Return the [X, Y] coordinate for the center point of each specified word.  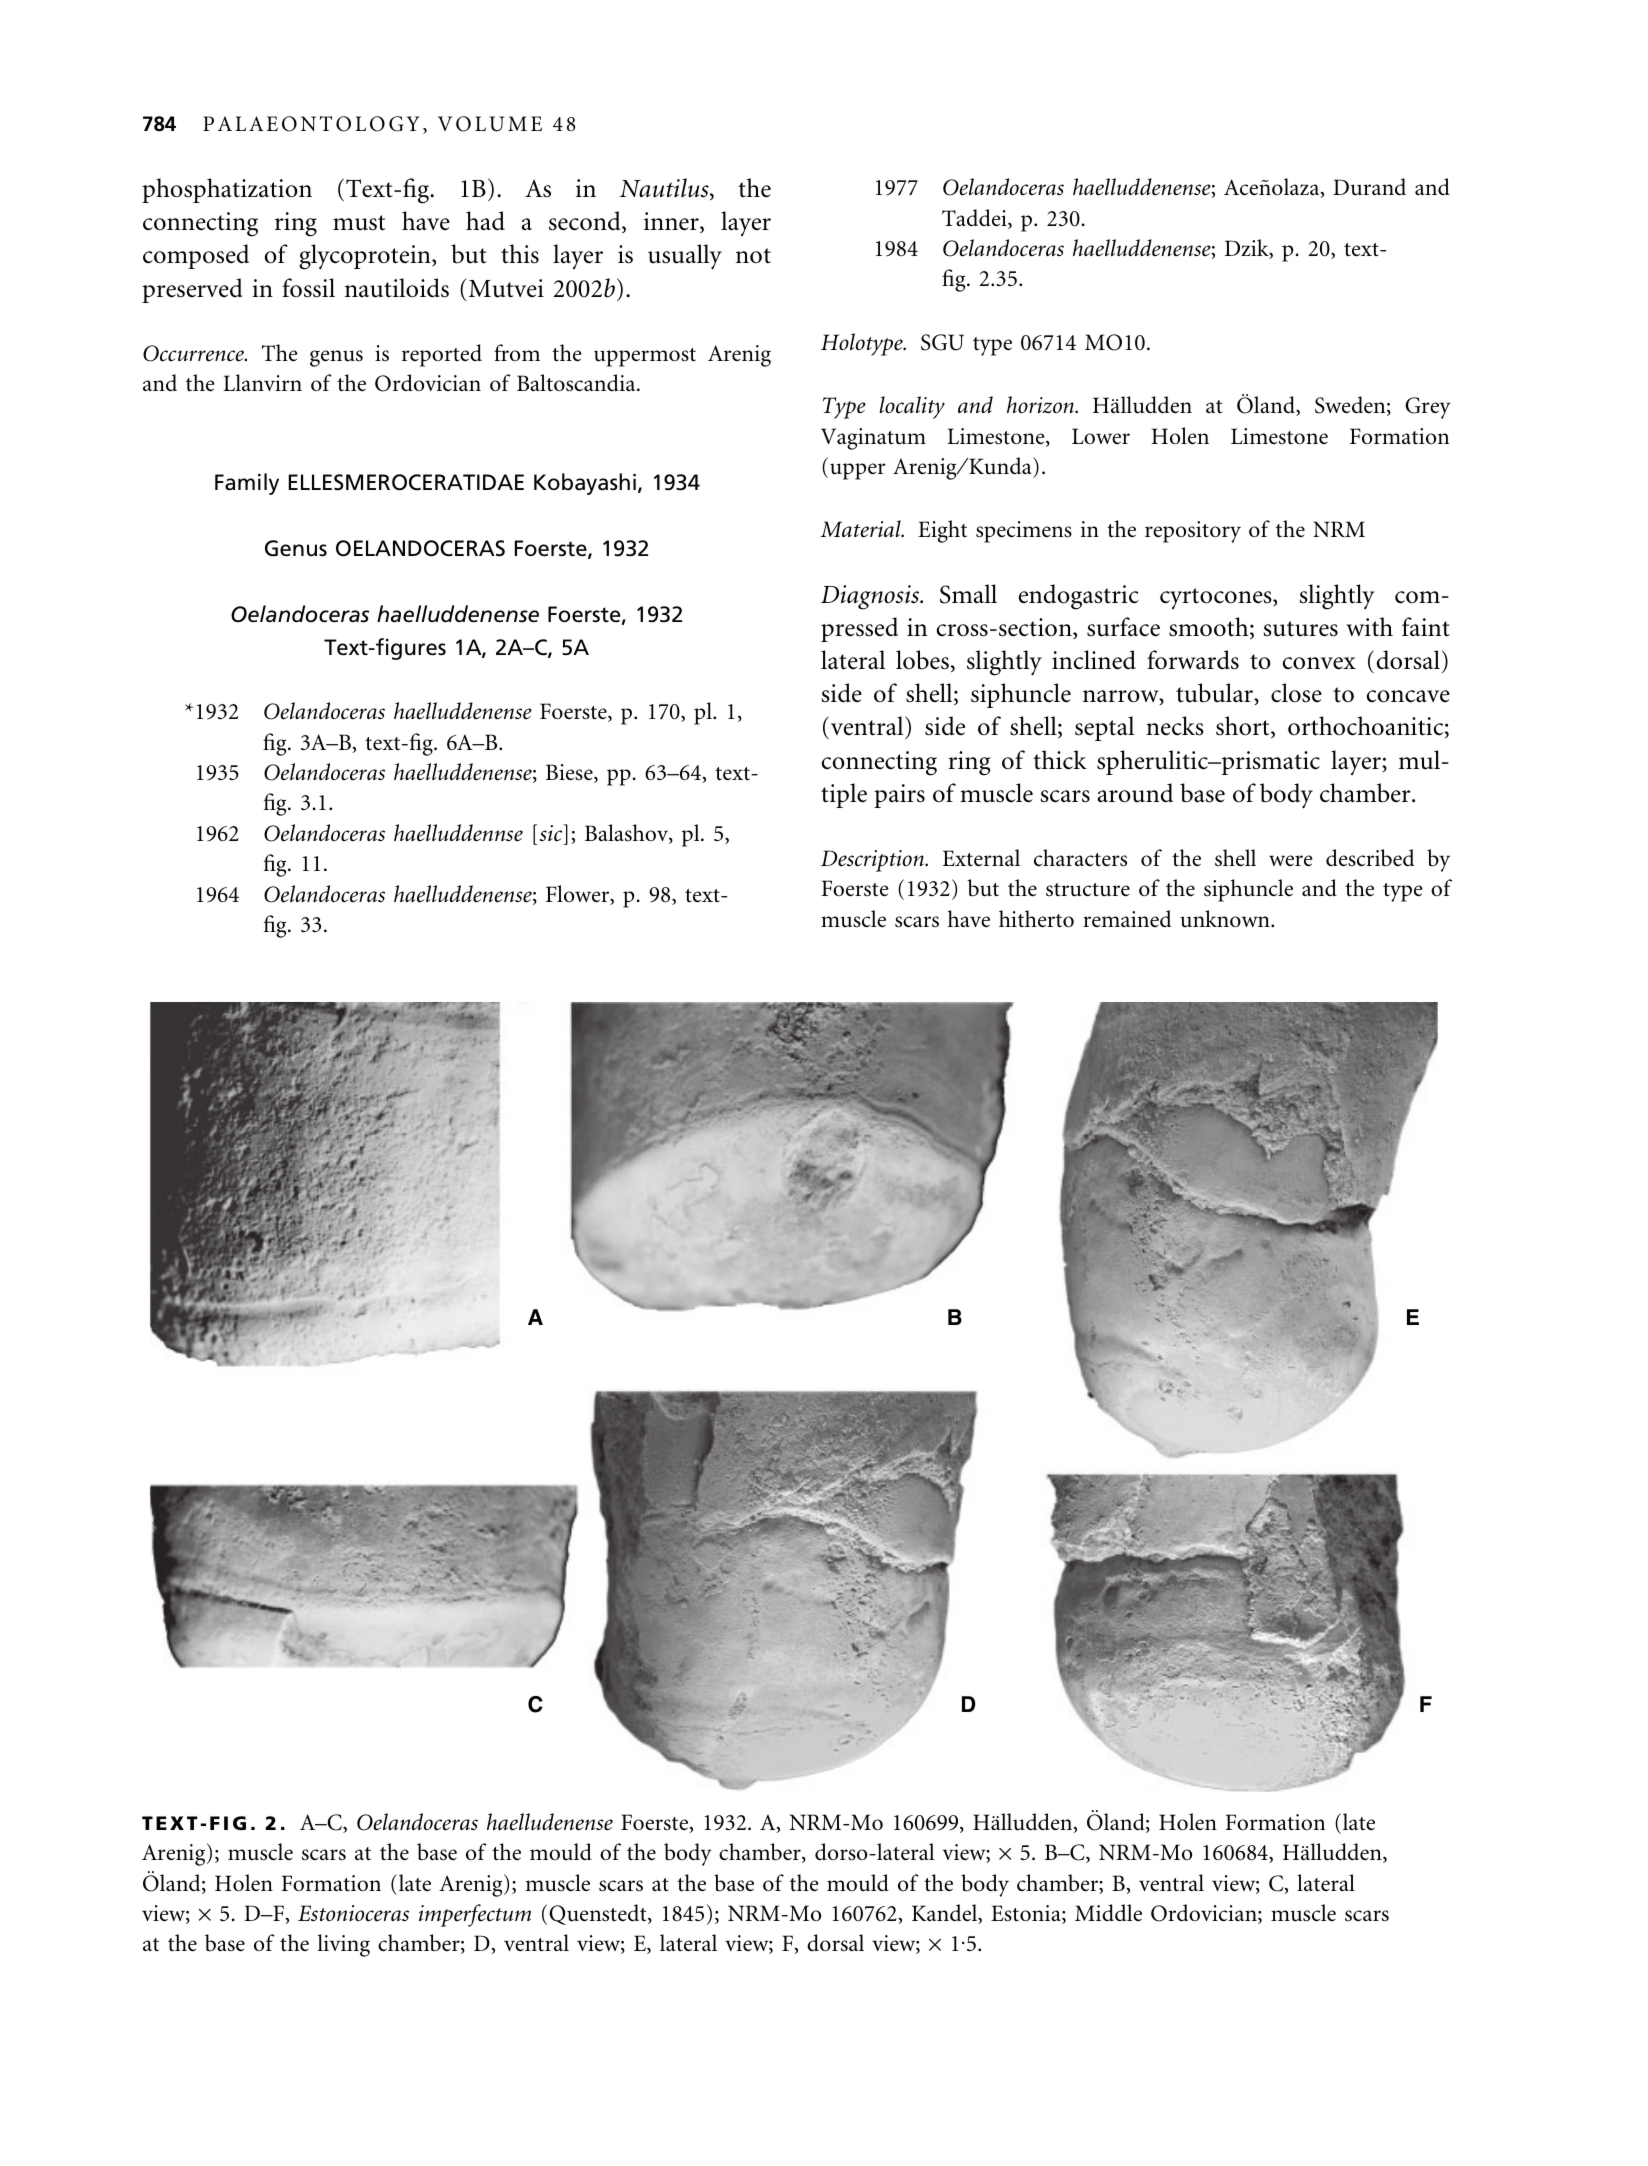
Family [247, 484]
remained [1127, 919]
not [753, 256]
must [359, 223]
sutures [1300, 629]
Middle [1108, 1913]
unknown [1226, 919]
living [343, 1945]
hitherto [1036, 919]
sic [551, 833]
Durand [1369, 187]
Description [873, 861]
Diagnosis [871, 597]
